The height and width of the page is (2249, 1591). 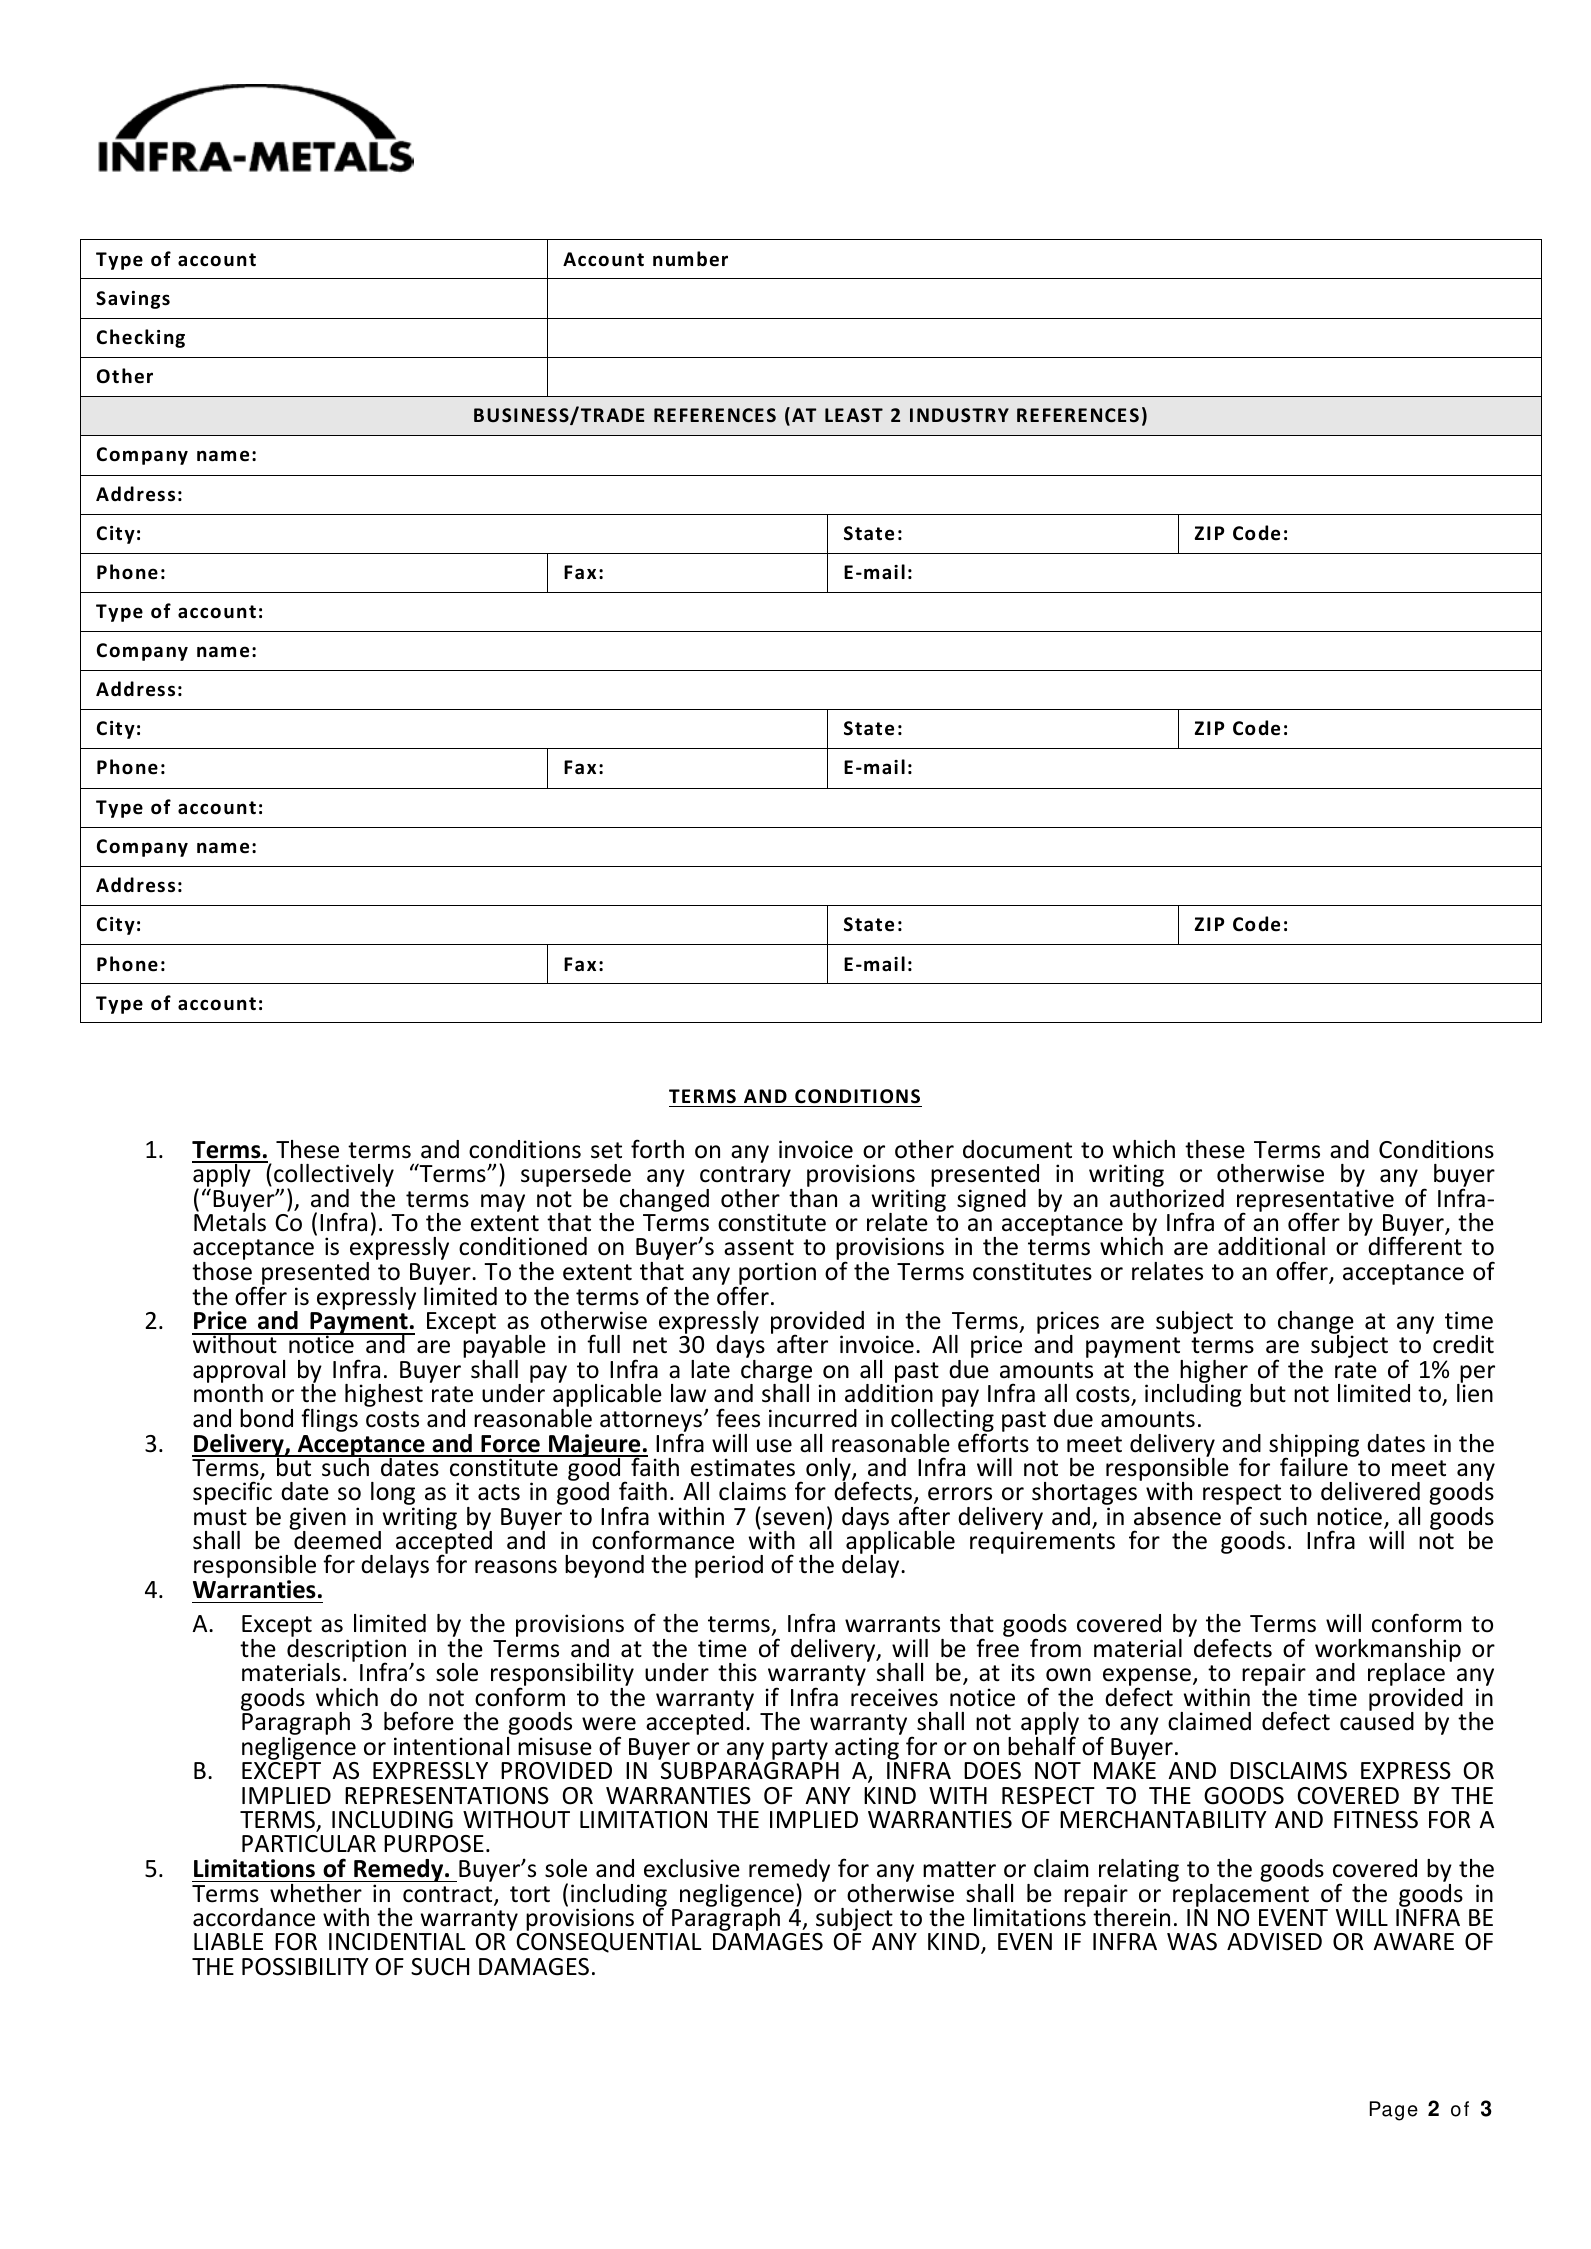 What do you see at coordinates (690, 259) in the page?
I see `number` at bounding box center [690, 259].
